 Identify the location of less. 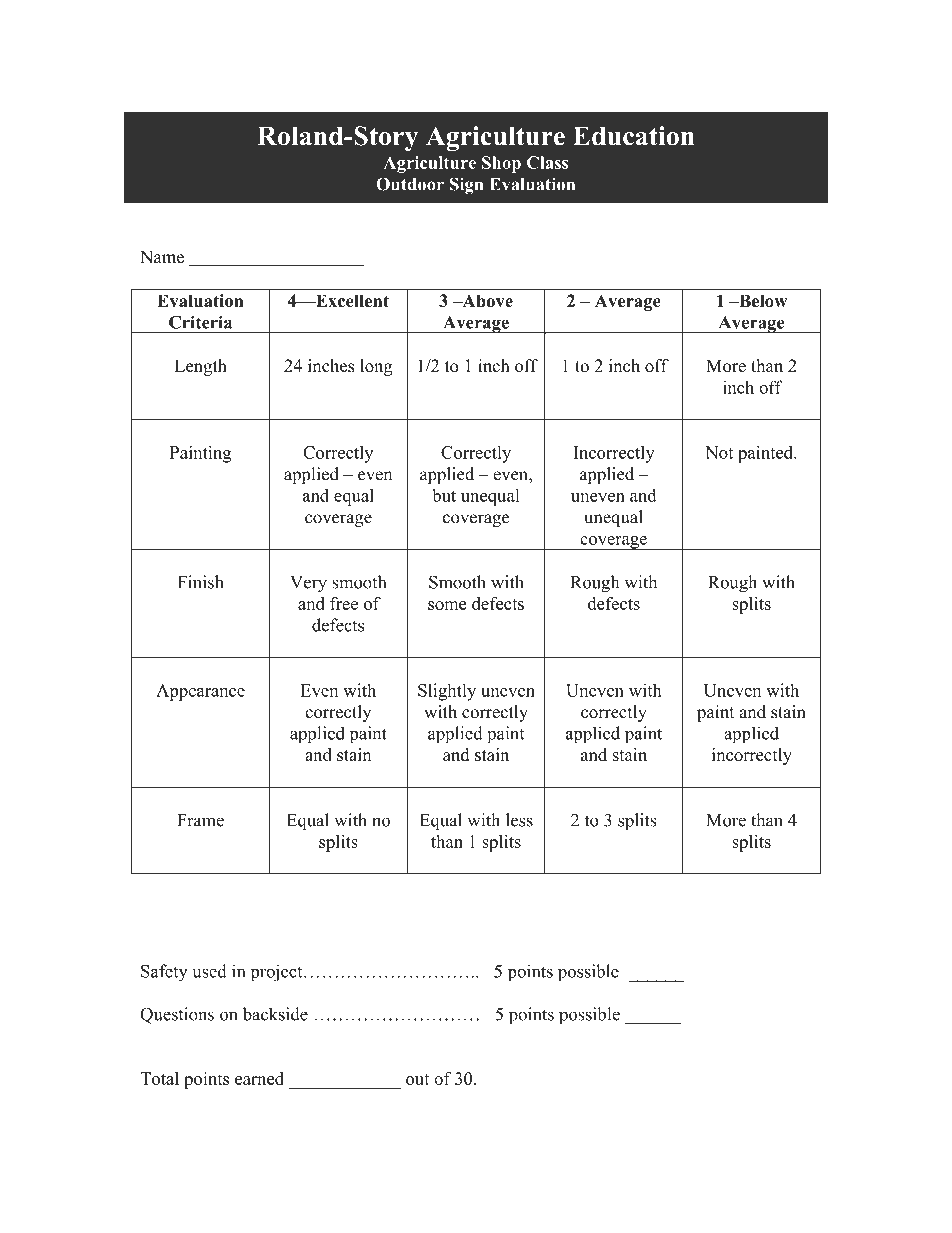
(519, 820).
